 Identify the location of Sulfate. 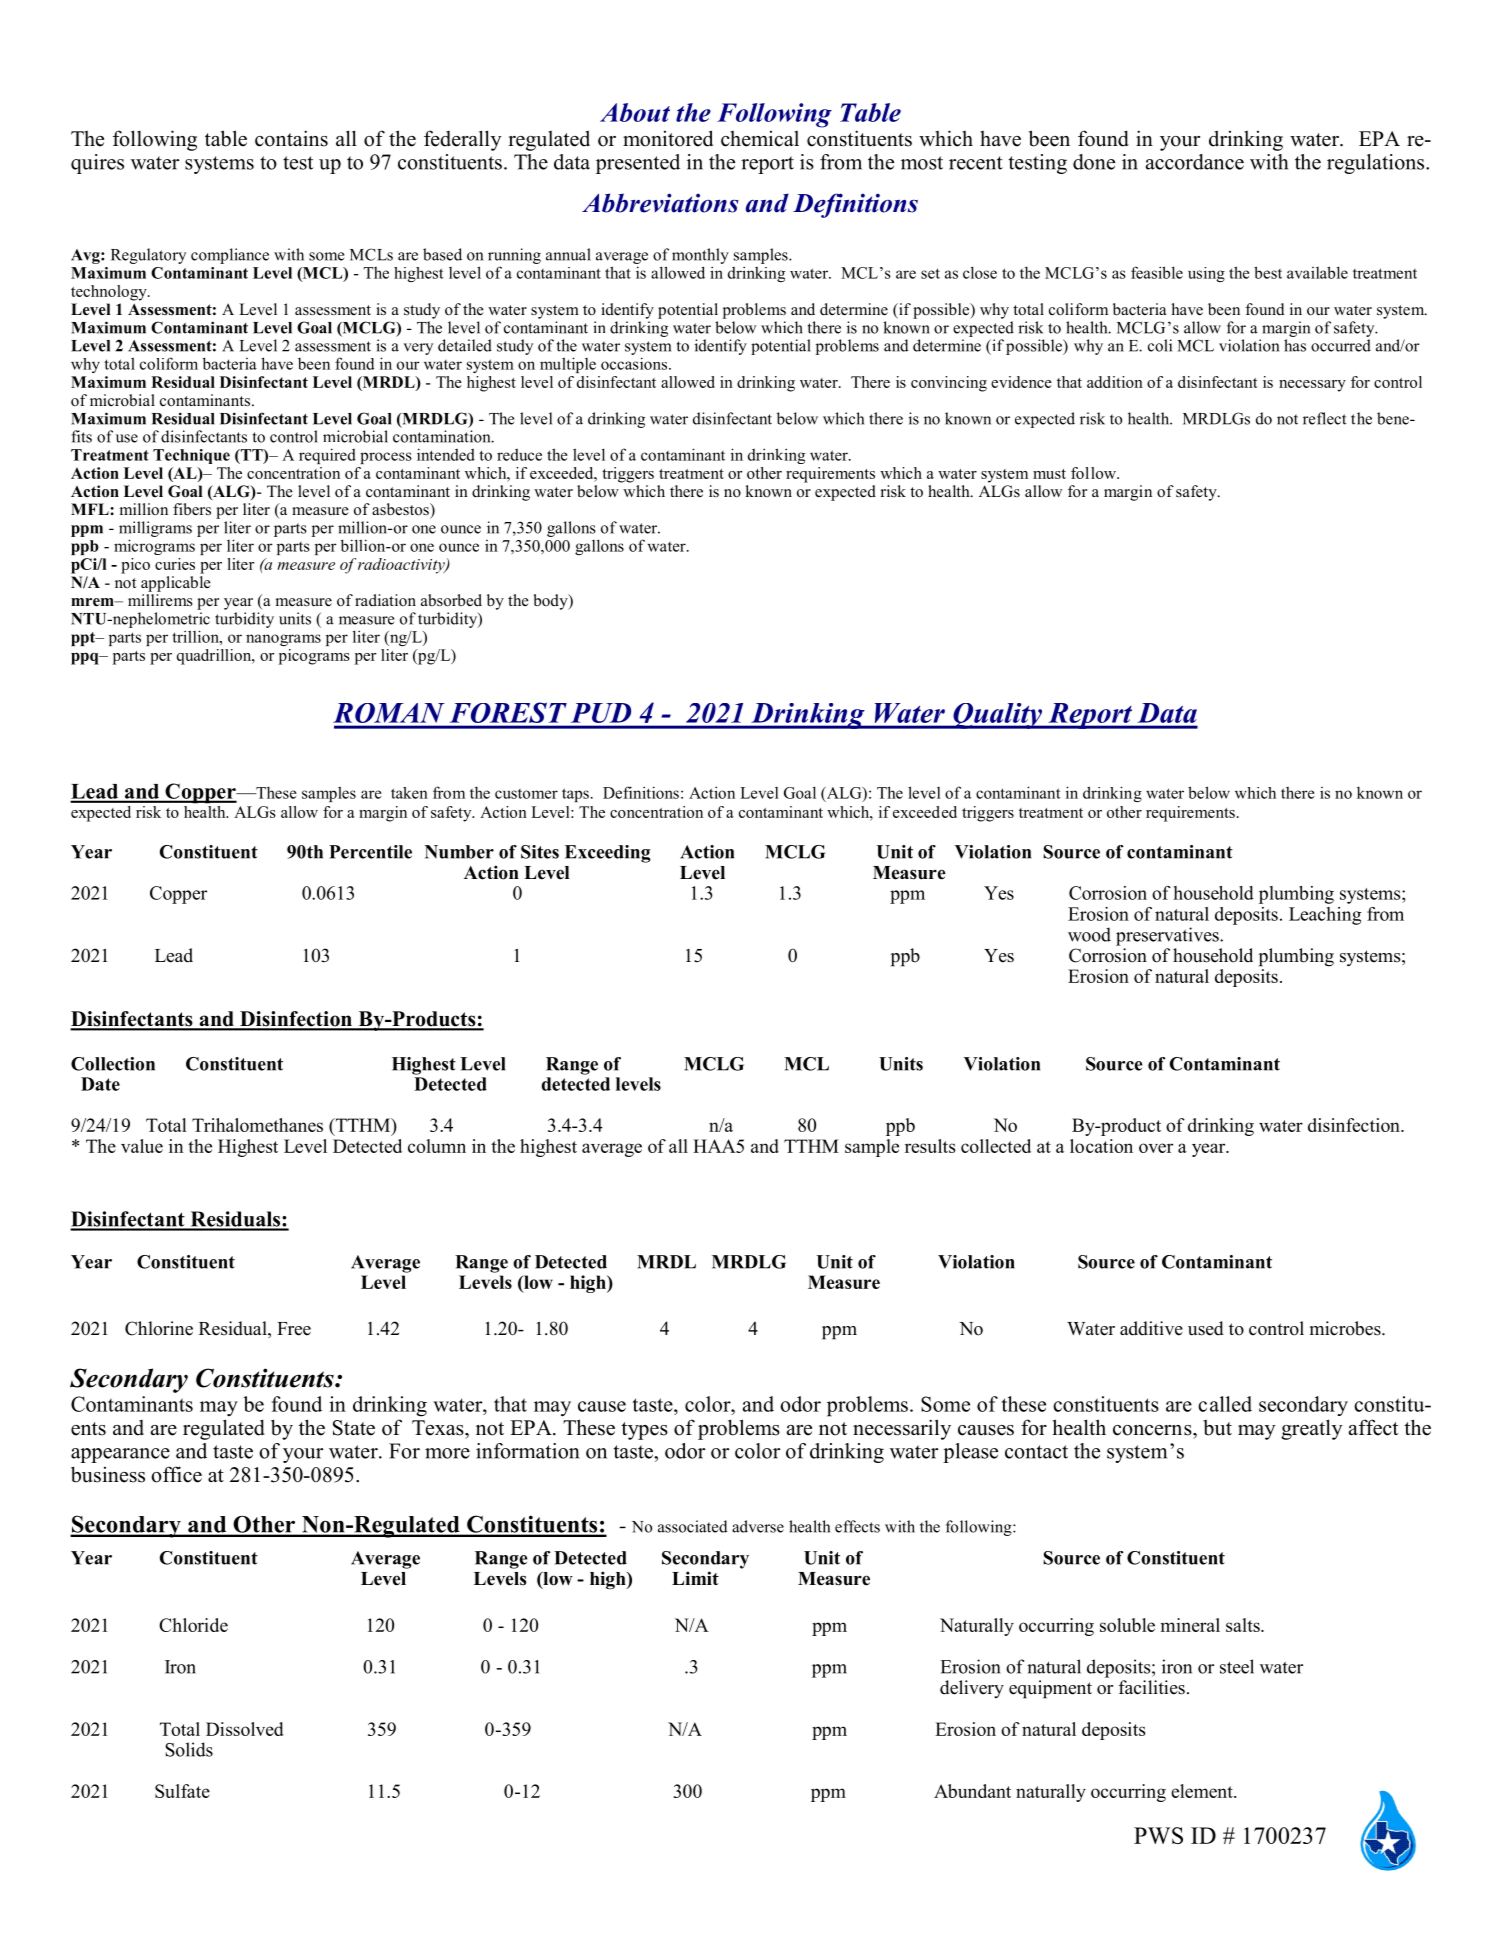
(182, 1791).
